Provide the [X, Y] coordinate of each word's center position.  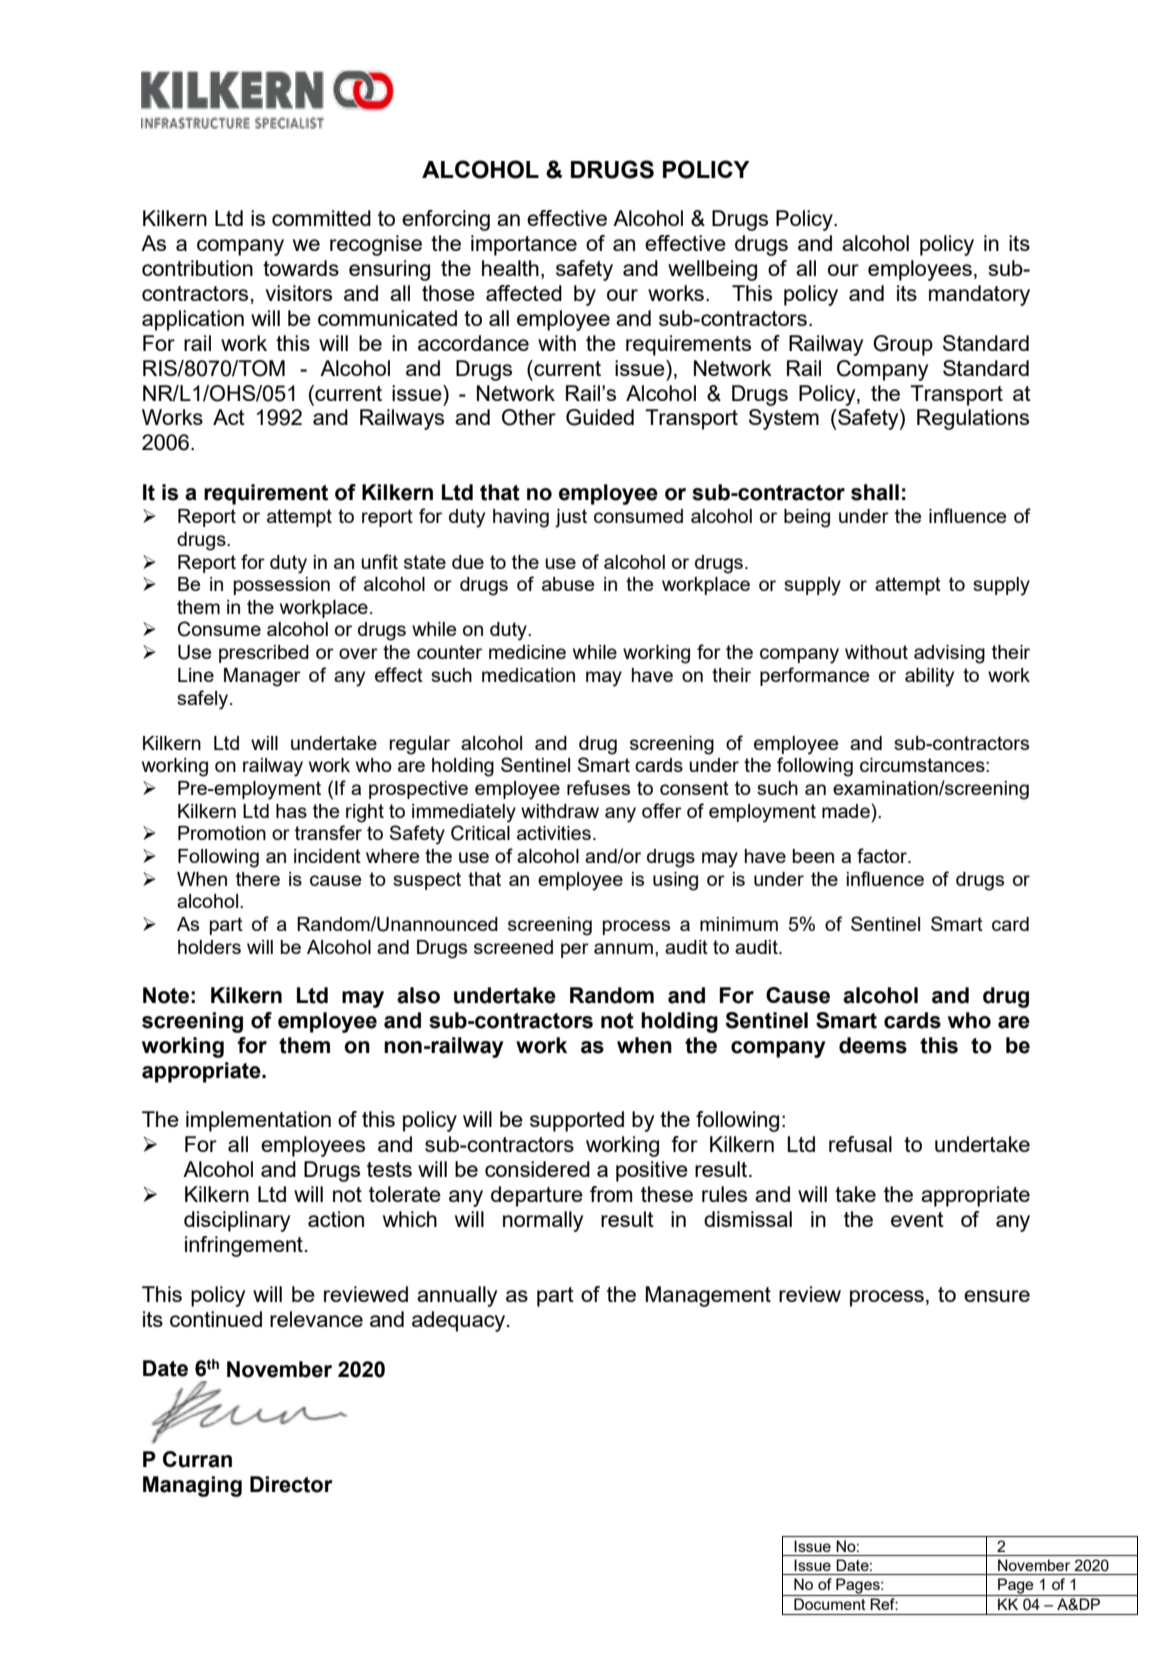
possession [282, 586]
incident [327, 856]
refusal [860, 1144]
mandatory [979, 295]
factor [883, 855]
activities [554, 833]
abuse [568, 584]
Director [291, 1484]
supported [577, 1121]
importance [524, 245]
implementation [258, 1121]
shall [875, 492]
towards [301, 268]
